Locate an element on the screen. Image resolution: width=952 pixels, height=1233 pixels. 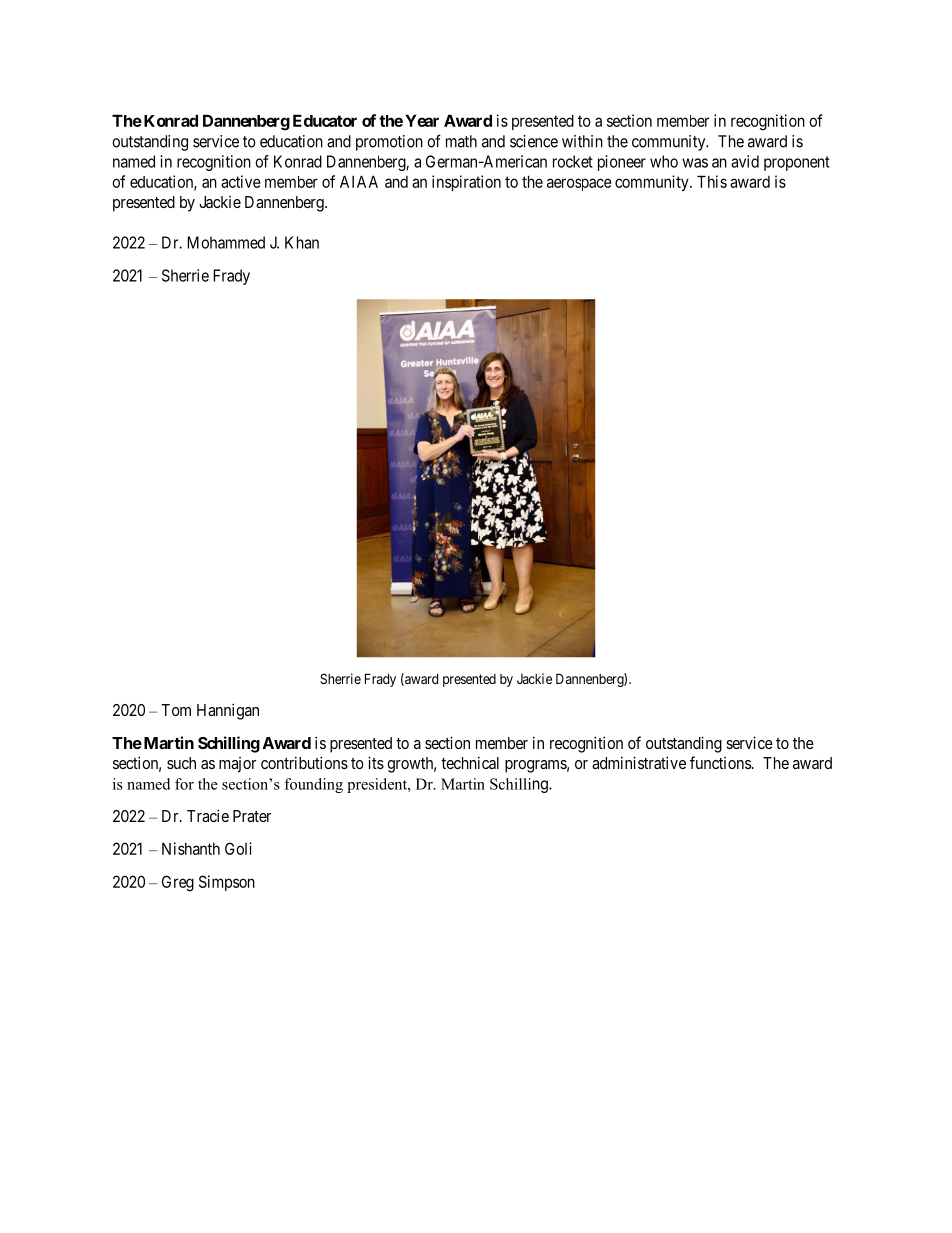
active is located at coordinates (241, 181).
